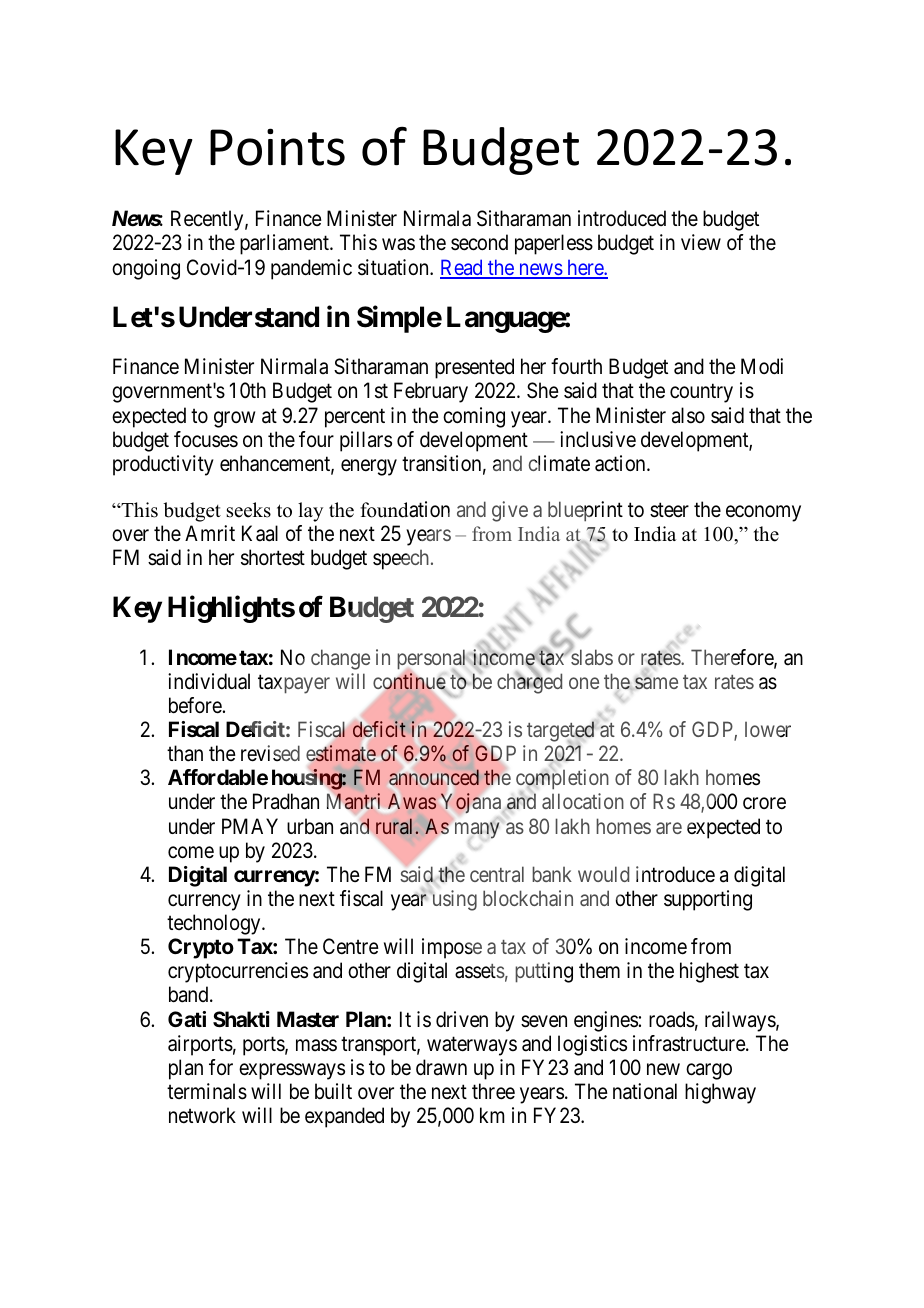  I want to click on foundation, so click(405, 509).
